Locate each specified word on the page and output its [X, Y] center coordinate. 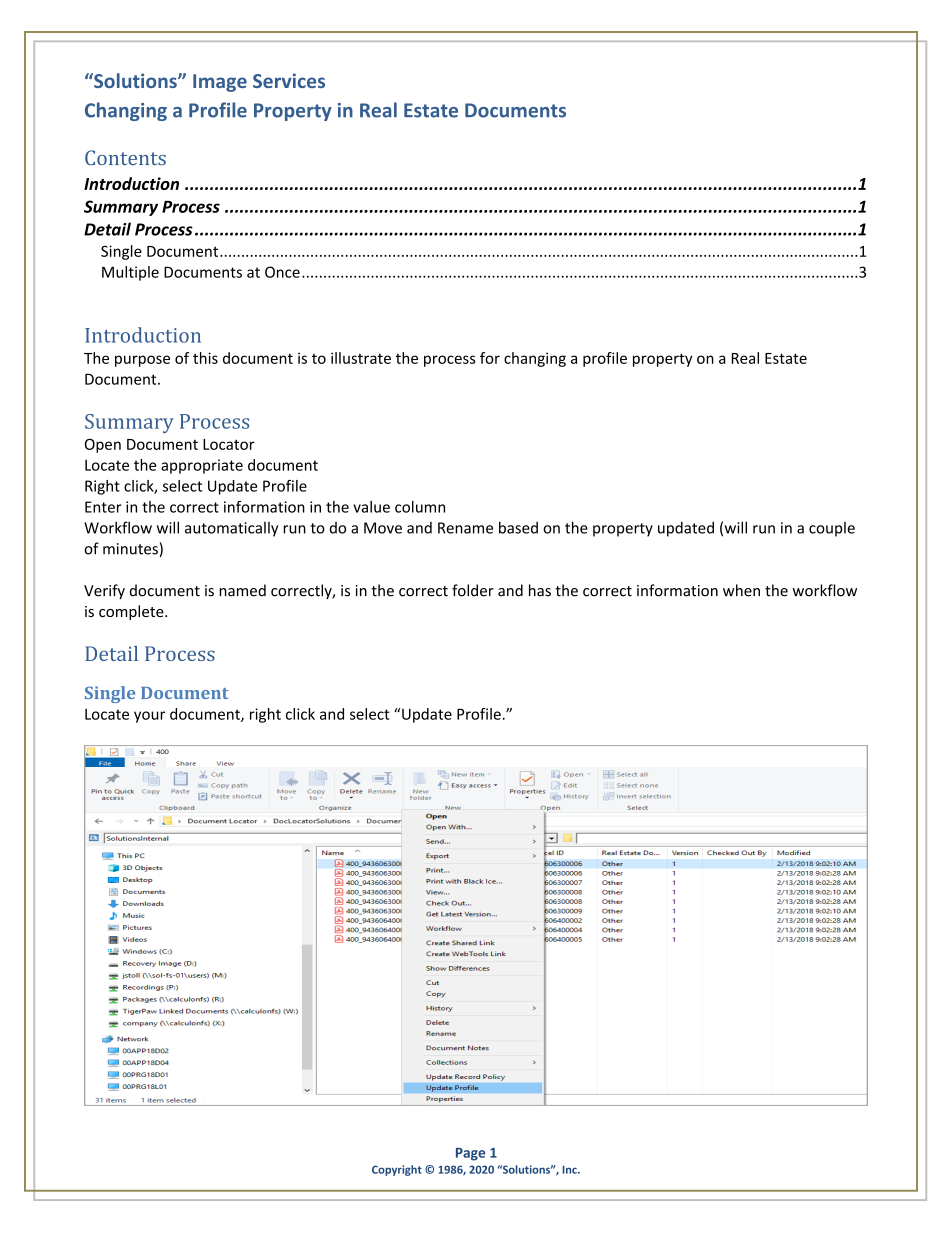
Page [470, 1154]
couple [832, 529]
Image [220, 83]
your [149, 717]
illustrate [361, 358]
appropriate [202, 466]
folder [473, 590]
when [741, 590]
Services [289, 80]
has [540, 590]
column [420, 507]
